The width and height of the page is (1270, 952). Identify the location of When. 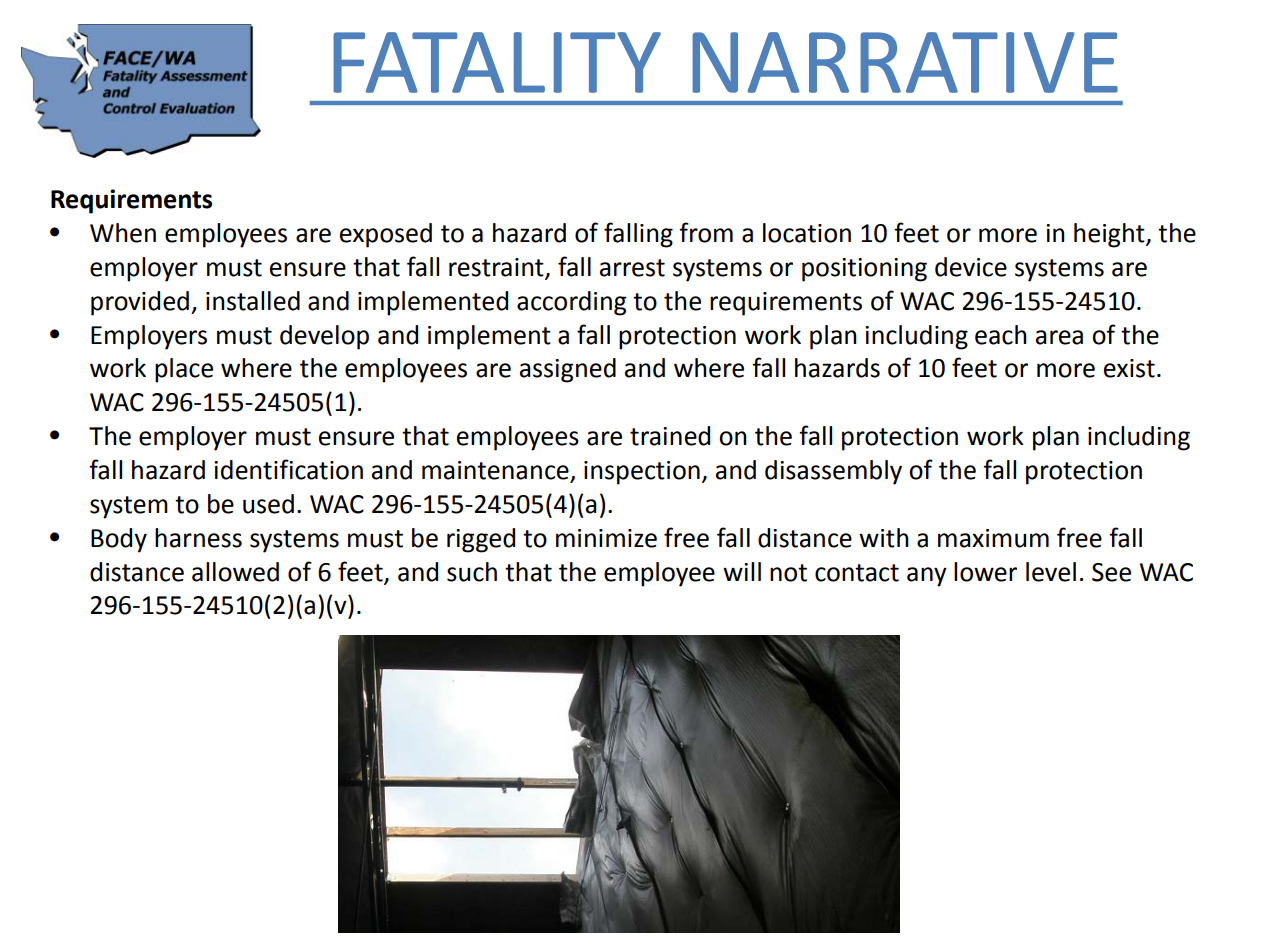
(123, 233).
